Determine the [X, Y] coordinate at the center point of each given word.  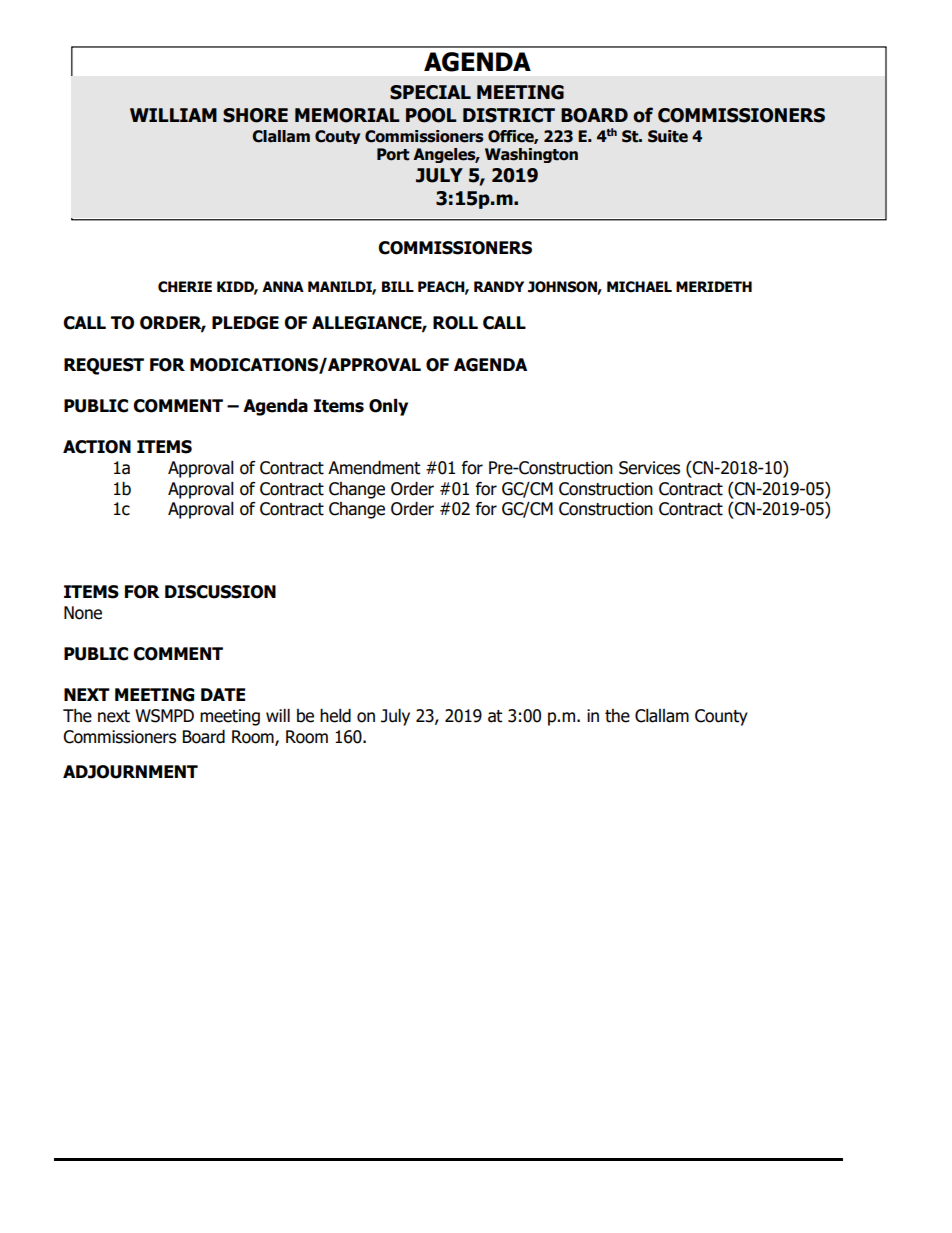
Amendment [374, 468]
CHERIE [185, 287]
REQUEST [104, 366]
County [721, 717]
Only [388, 407]
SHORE [255, 115]
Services [649, 468]
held [335, 716]
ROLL [455, 323]
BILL [398, 286]
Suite [668, 136]
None [83, 613]
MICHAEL [639, 287]
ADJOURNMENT [130, 772]
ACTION [97, 447]
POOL [431, 115]
